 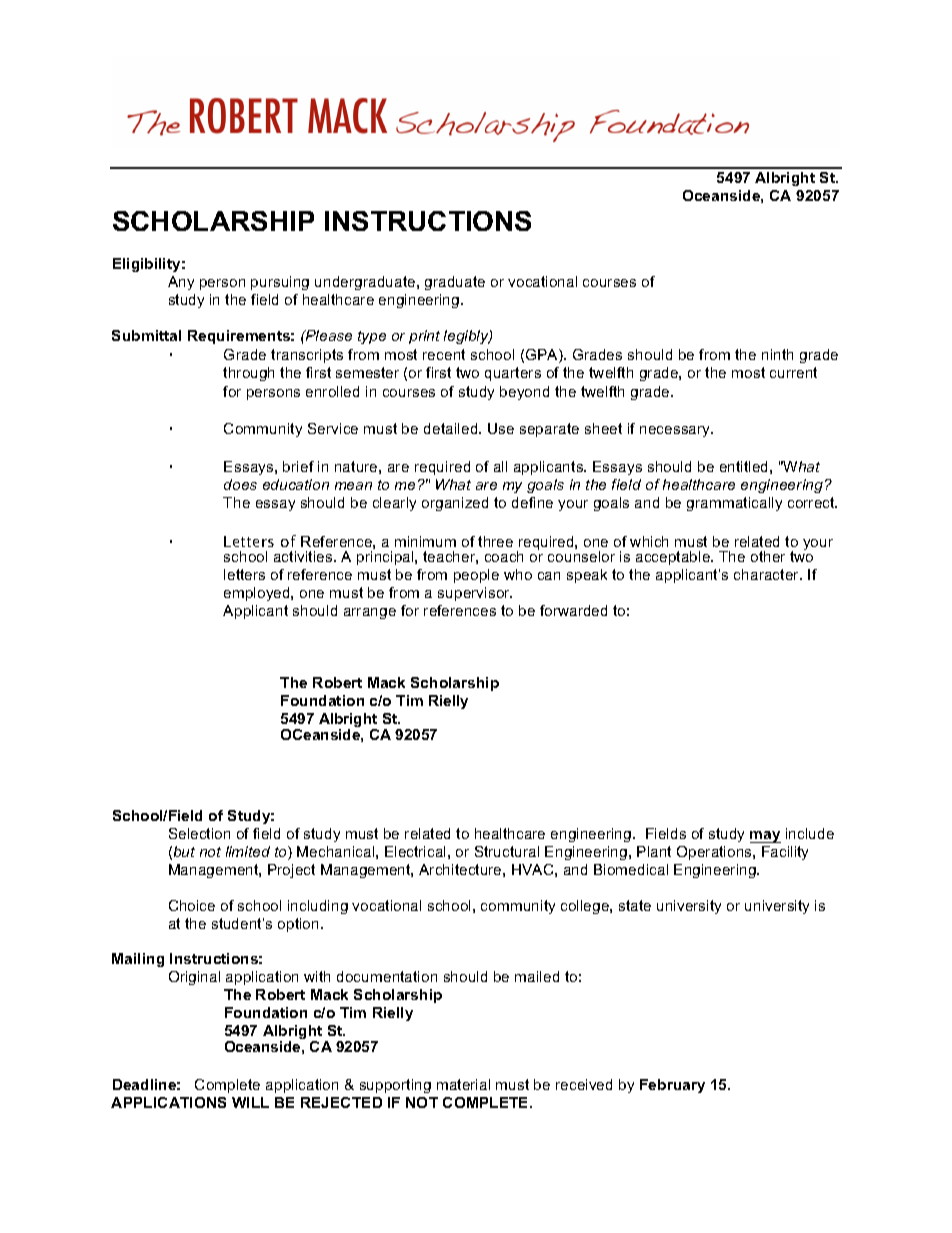 I want to click on print, so click(x=424, y=337).
